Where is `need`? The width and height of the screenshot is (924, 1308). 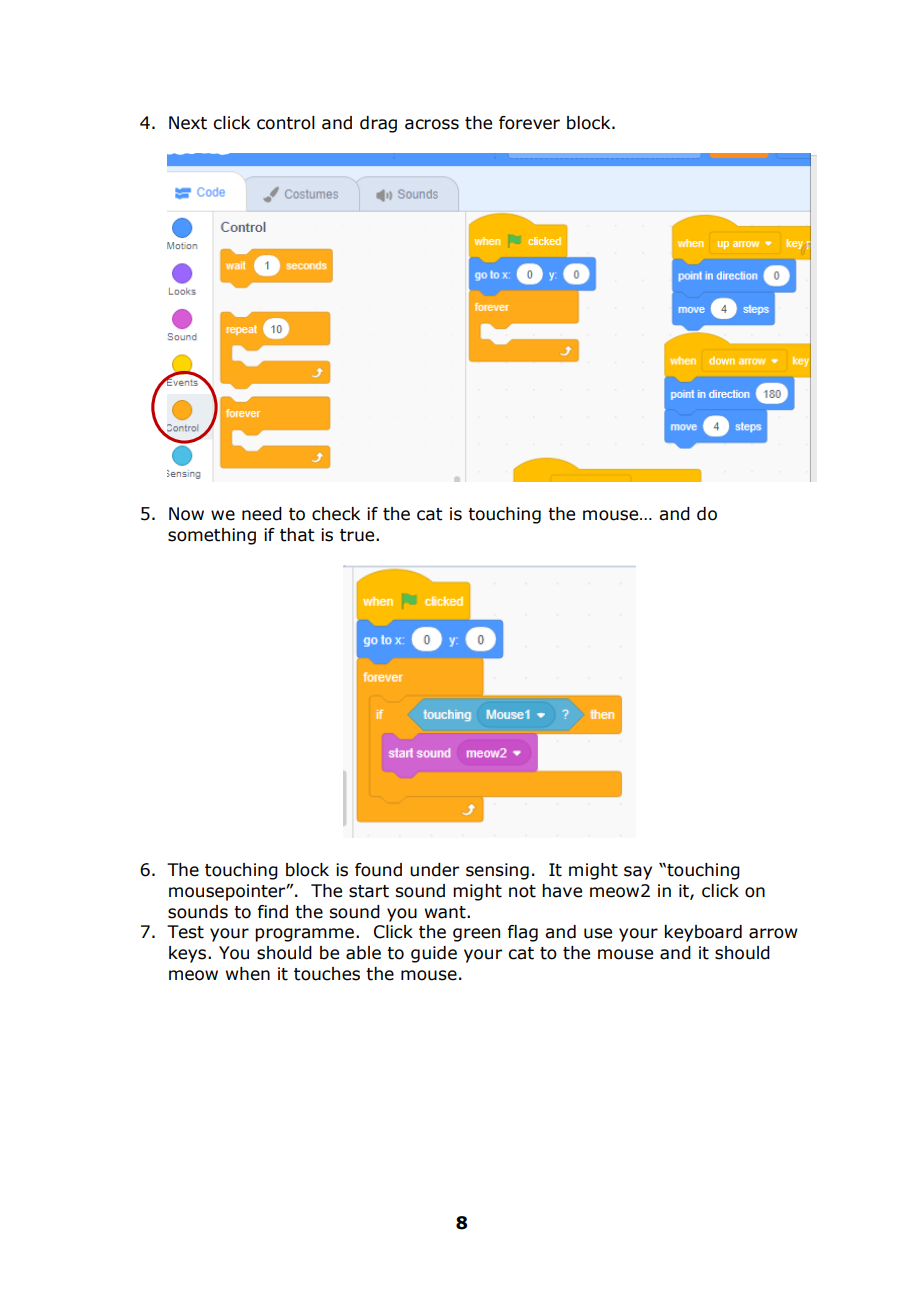
need is located at coordinates (262, 514).
